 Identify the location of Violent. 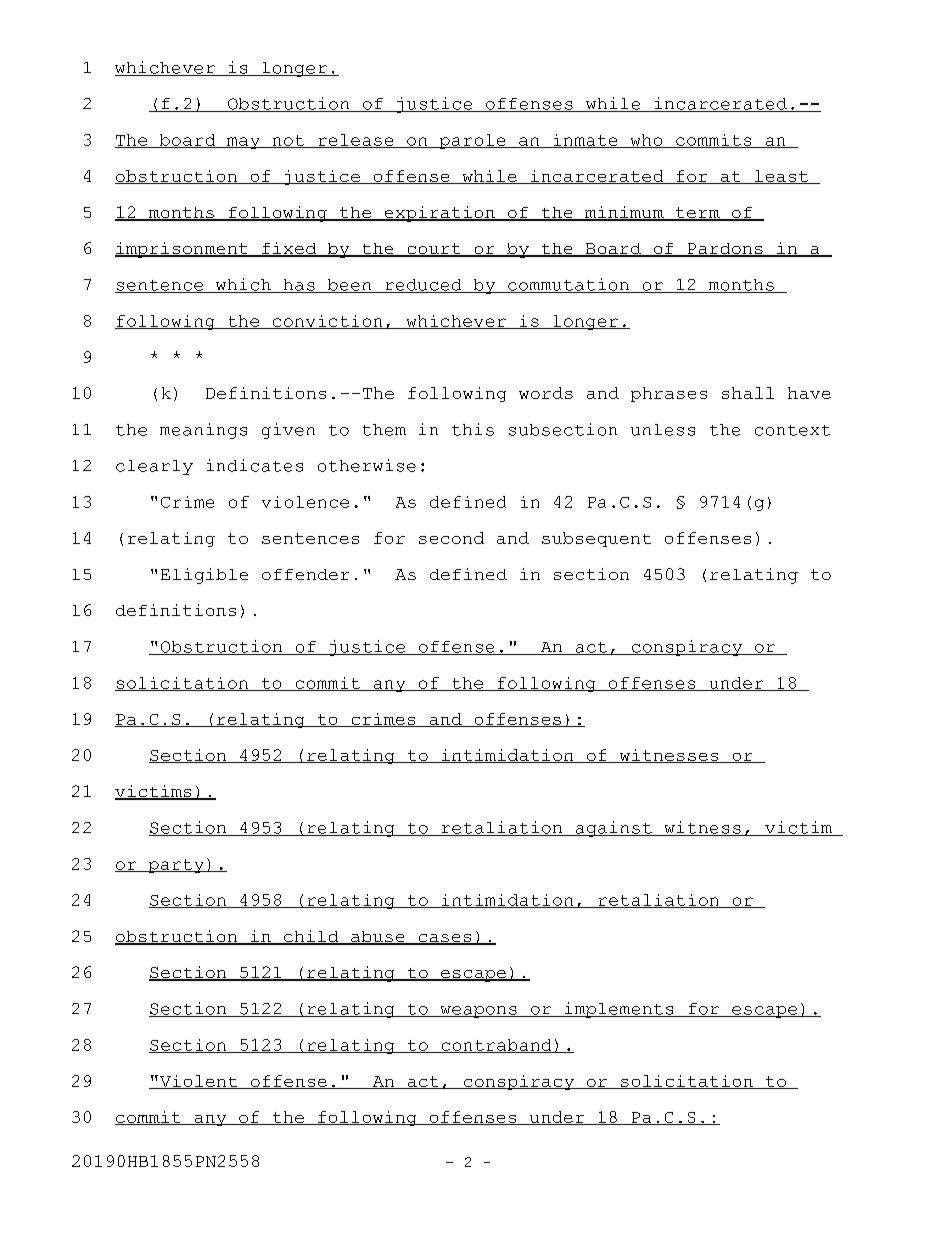
(199, 1082).
